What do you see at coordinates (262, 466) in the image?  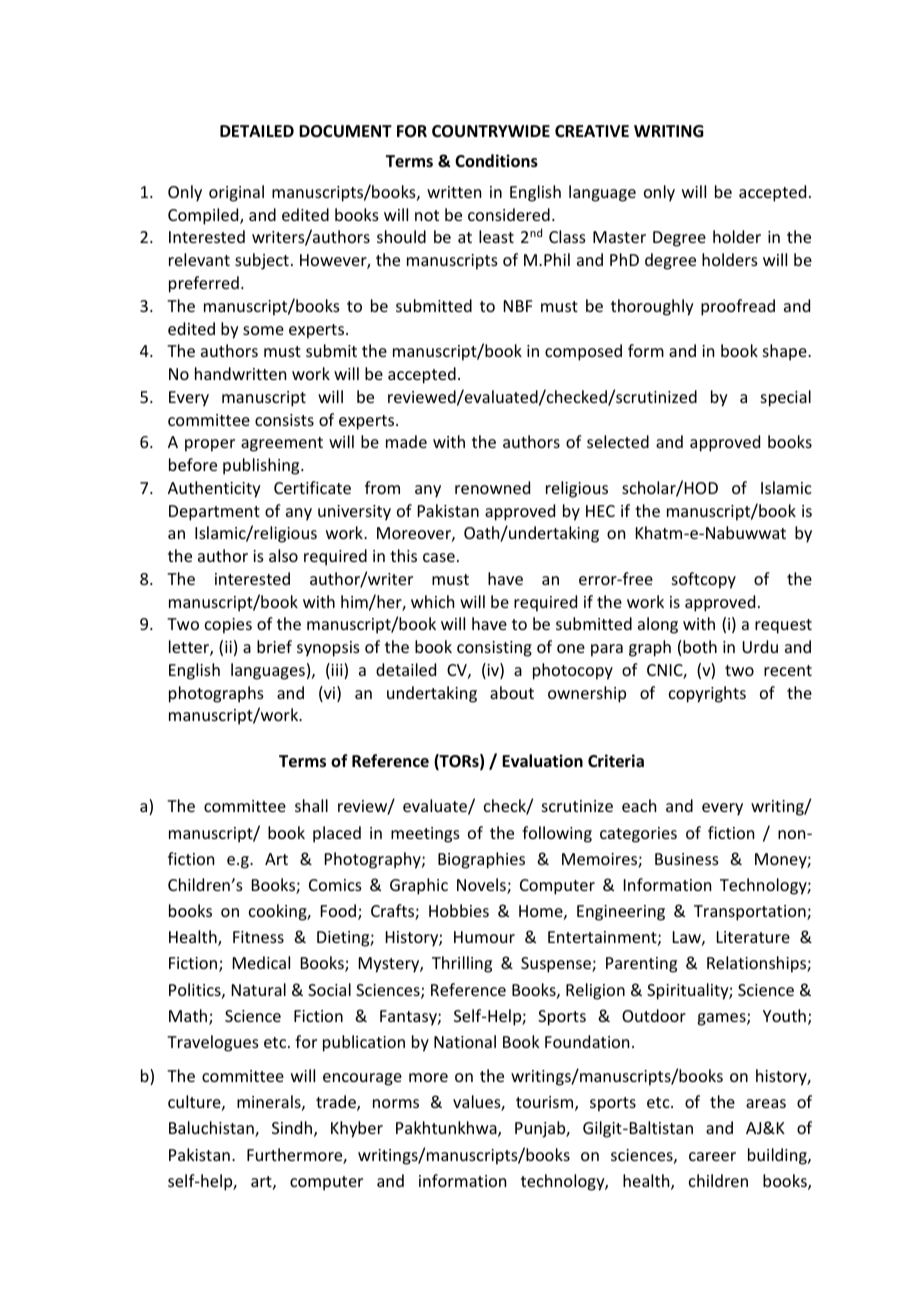 I see `publishing` at bounding box center [262, 466].
